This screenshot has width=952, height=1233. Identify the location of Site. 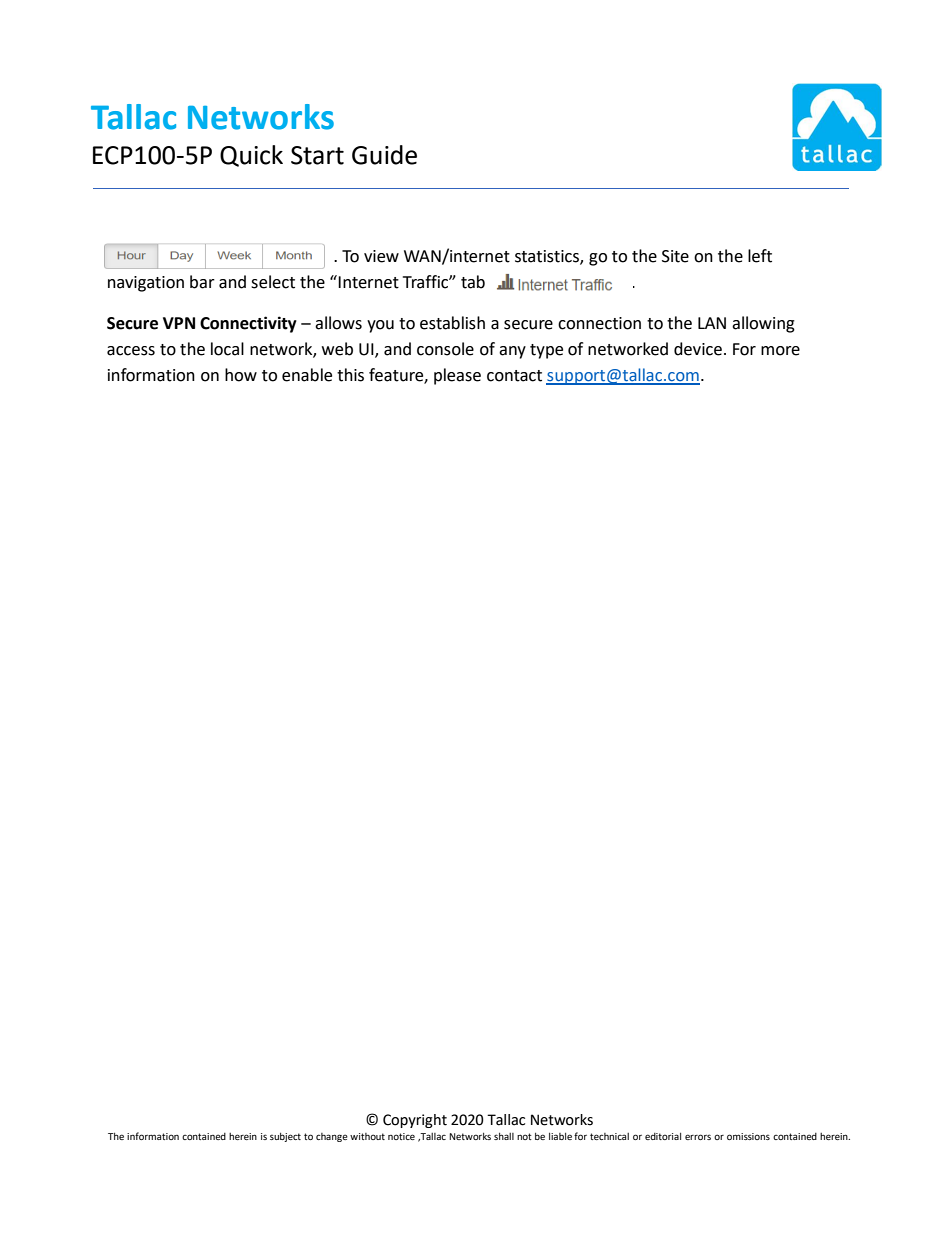
(675, 256).
